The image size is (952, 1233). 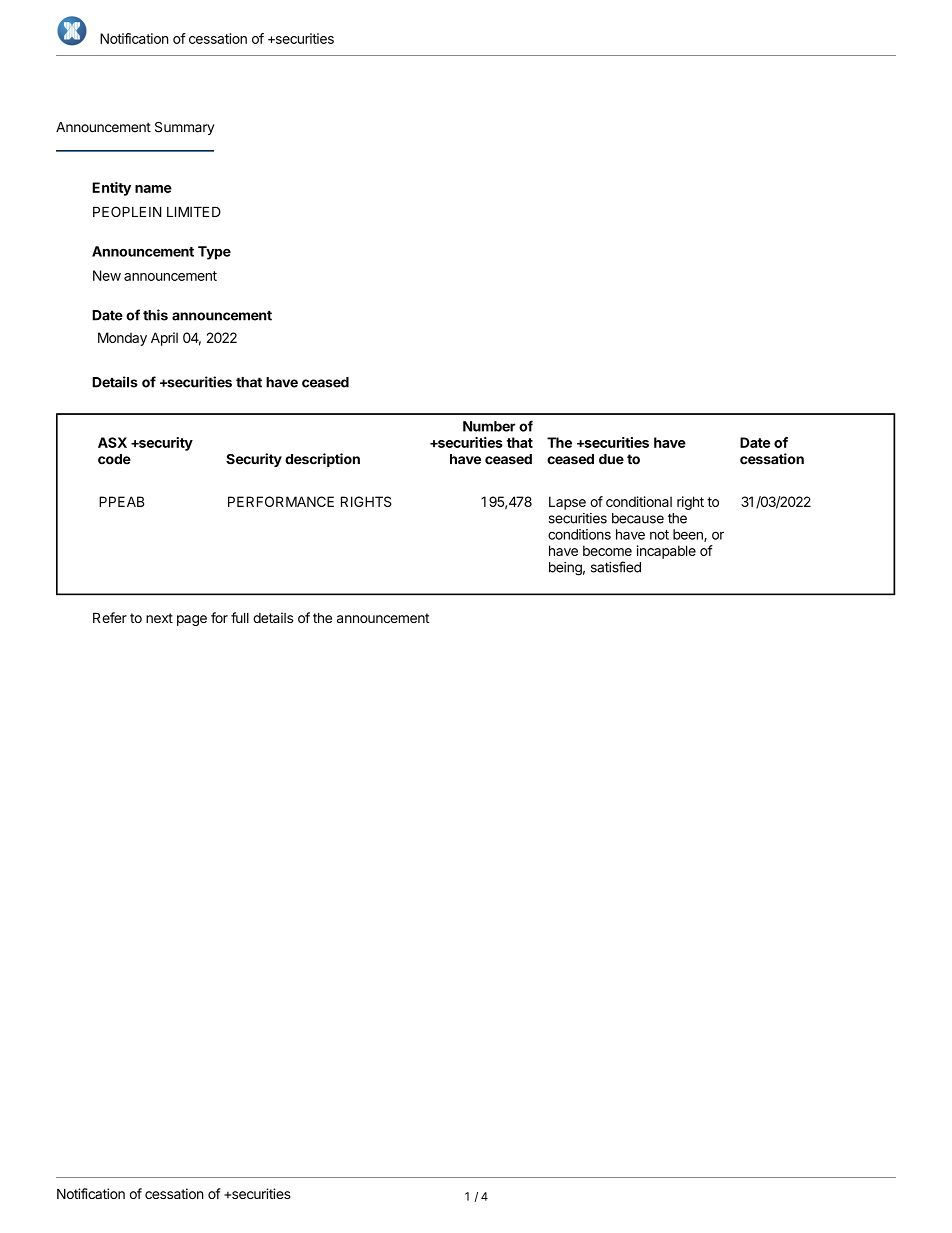 I want to click on full, so click(x=240, y=617).
